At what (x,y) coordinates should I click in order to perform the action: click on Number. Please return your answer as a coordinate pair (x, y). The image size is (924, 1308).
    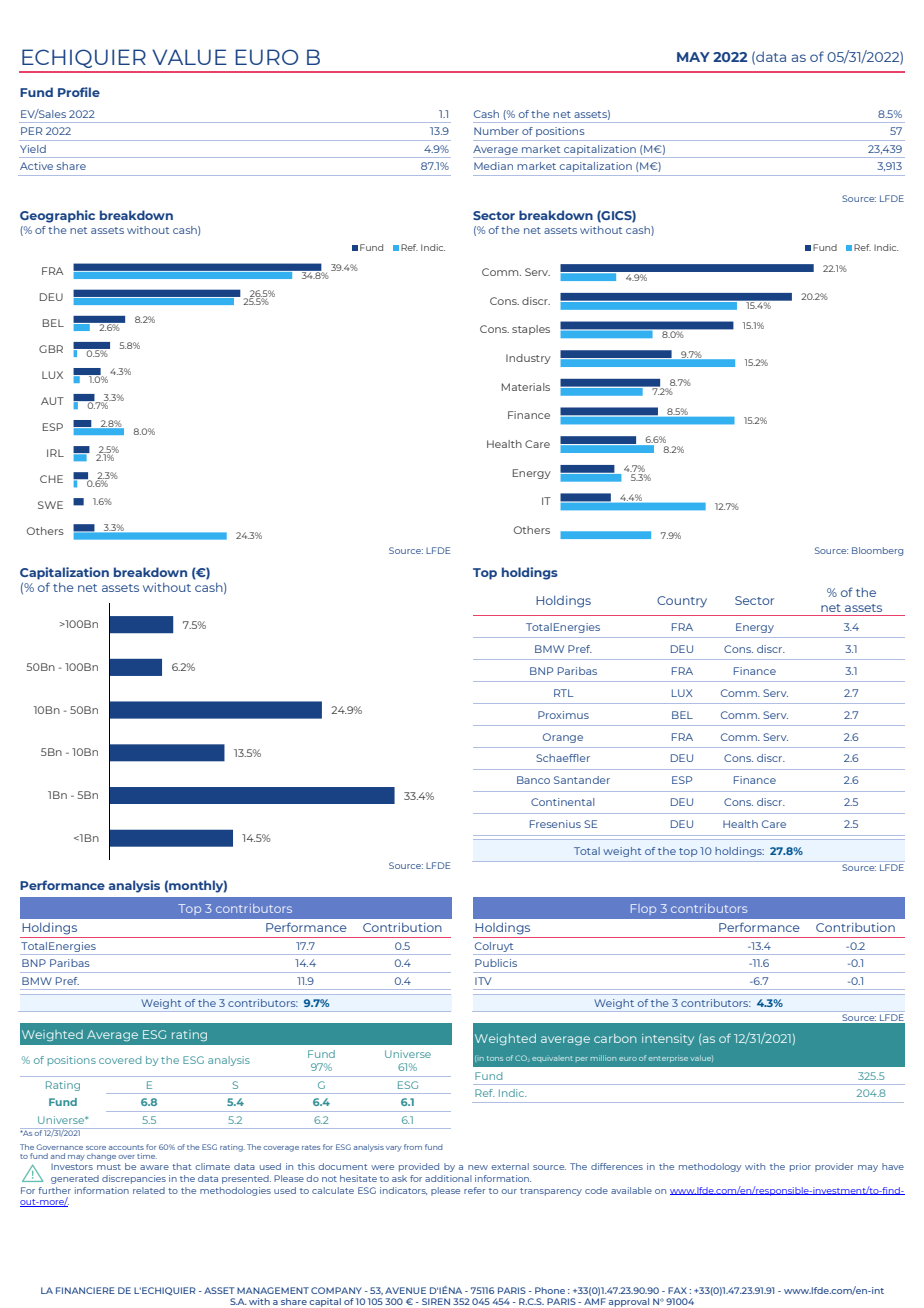
    Looking at the image, I should click on (496, 131).
